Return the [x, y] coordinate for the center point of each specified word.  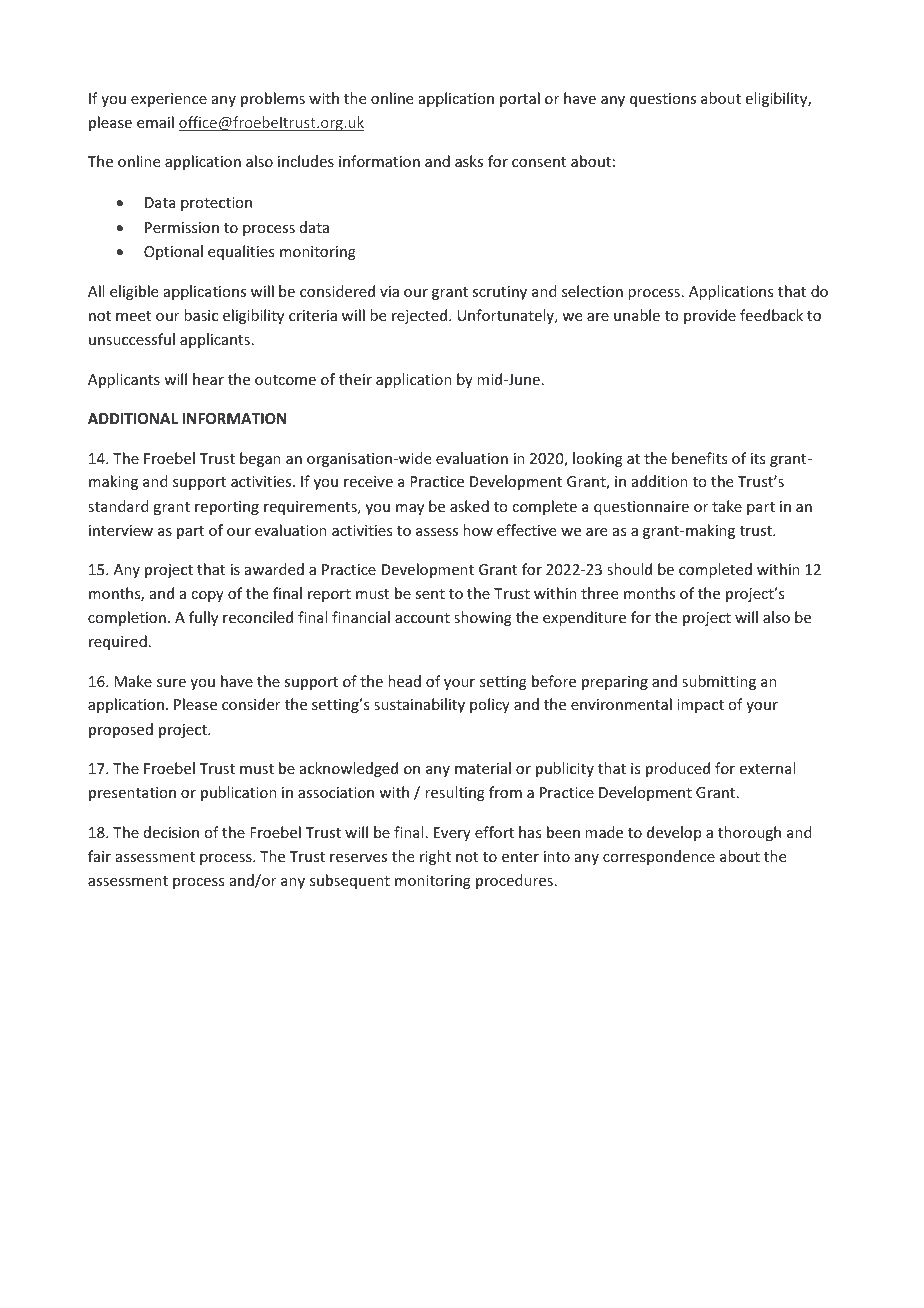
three [599, 593]
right [435, 857]
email [155, 122]
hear [208, 379]
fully [203, 618]
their [355, 379]
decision [171, 832]
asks [469, 161]
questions [663, 100]
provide [710, 316]
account [422, 618]
